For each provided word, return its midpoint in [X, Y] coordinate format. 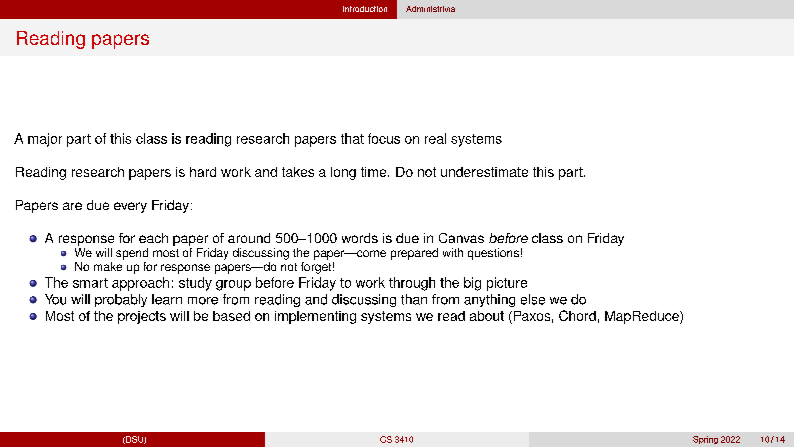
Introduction [365, 9]
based [231, 316]
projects [142, 317]
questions [493, 254]
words [360, 238]
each [153, 238]
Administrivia [430, 9]
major [45, 140]
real [435, 138]
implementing [315, 317]
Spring [705, 440]
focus [384, 138]
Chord [577, 315]
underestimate [484, 172]
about [487, 316]
